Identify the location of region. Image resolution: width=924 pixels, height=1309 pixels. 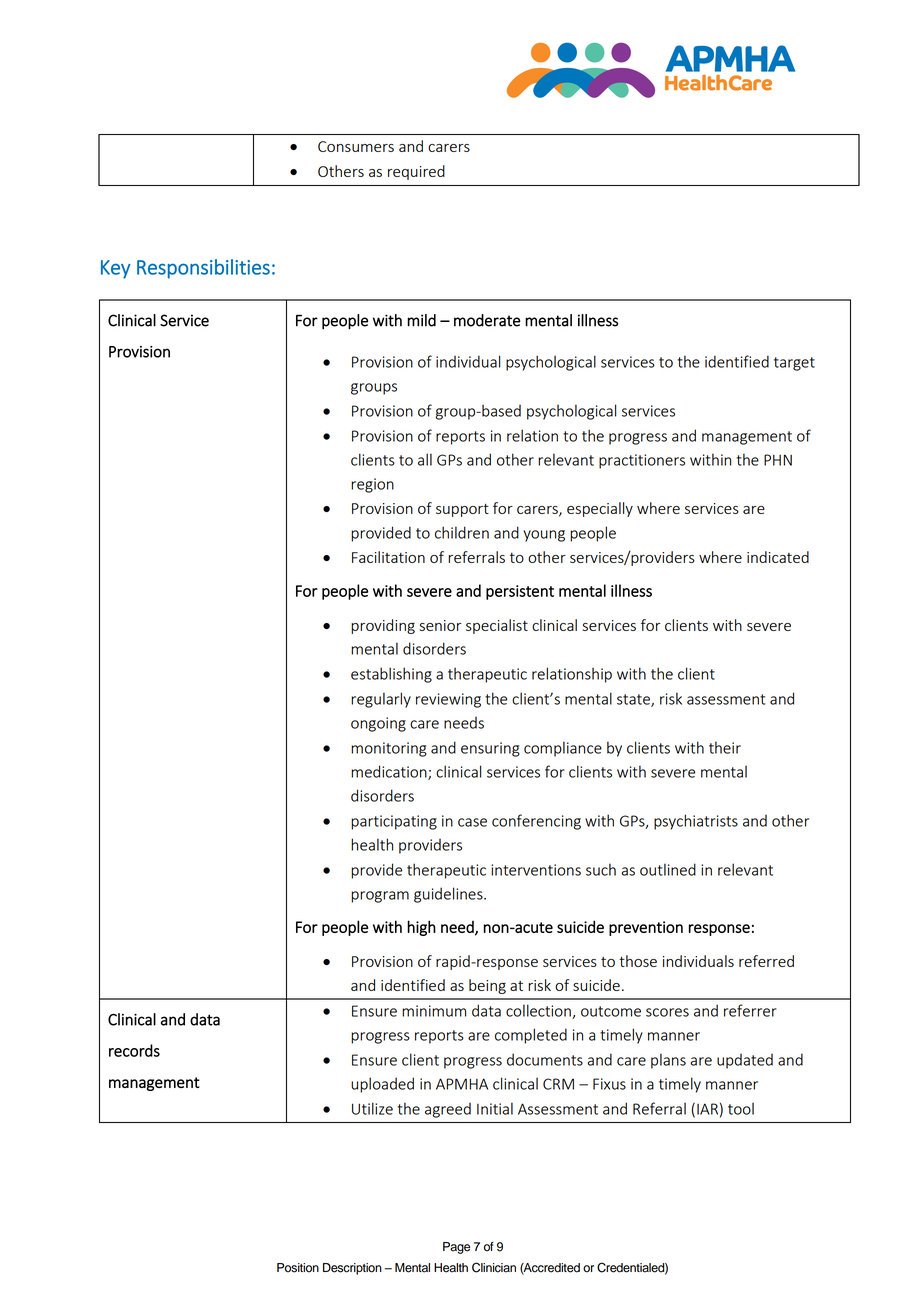
(372, 485).
